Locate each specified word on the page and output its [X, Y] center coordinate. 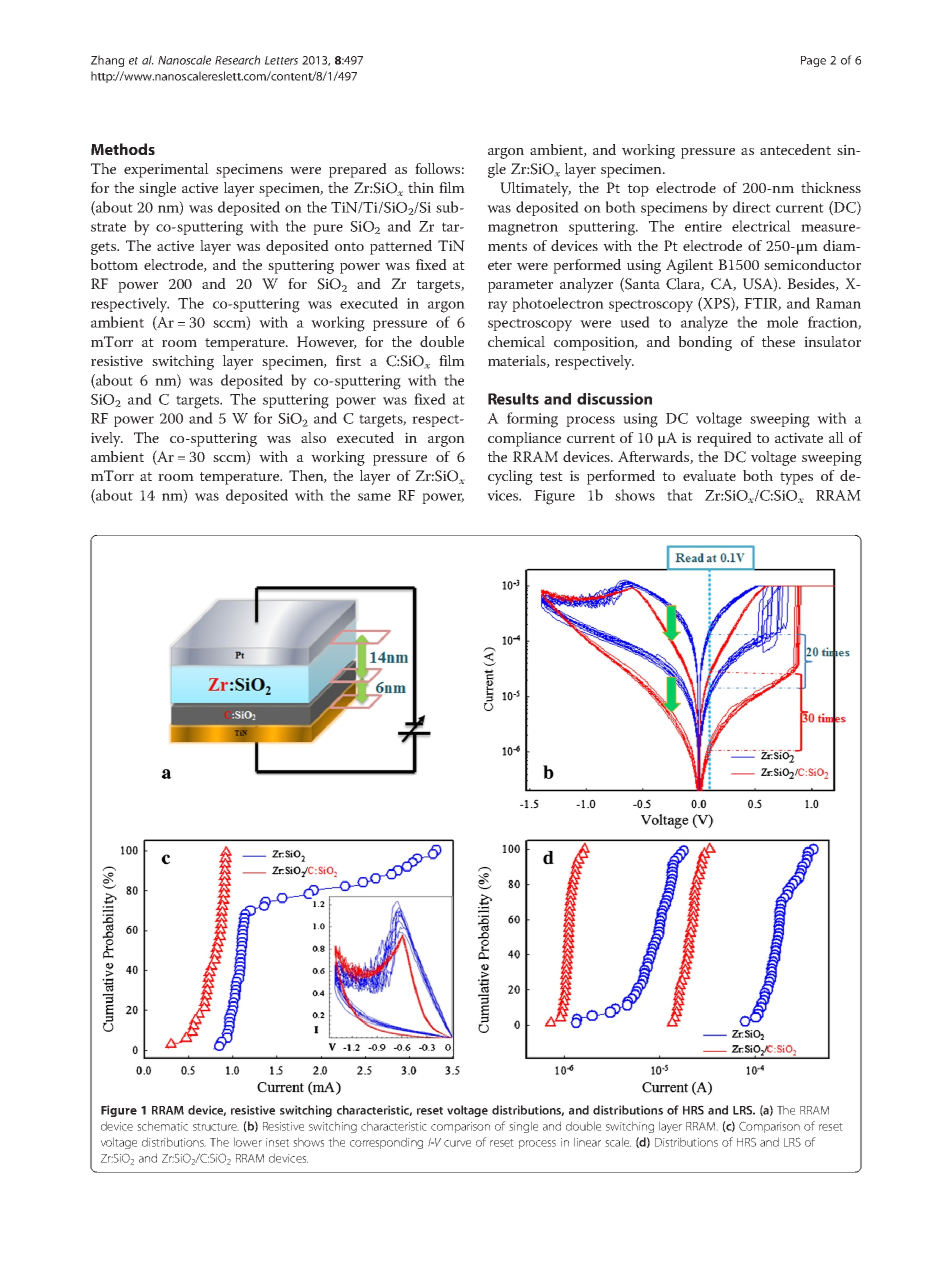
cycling [510, 477]
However [327, 342]
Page [813, 61]
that [680, 495]
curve [457, 1143]
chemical [516, 341]
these [778, 341]
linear [587, 1142]
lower [248, 1142]
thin [421, 187]
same [374, 497]
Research [237, 60]
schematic [162, 1126]
